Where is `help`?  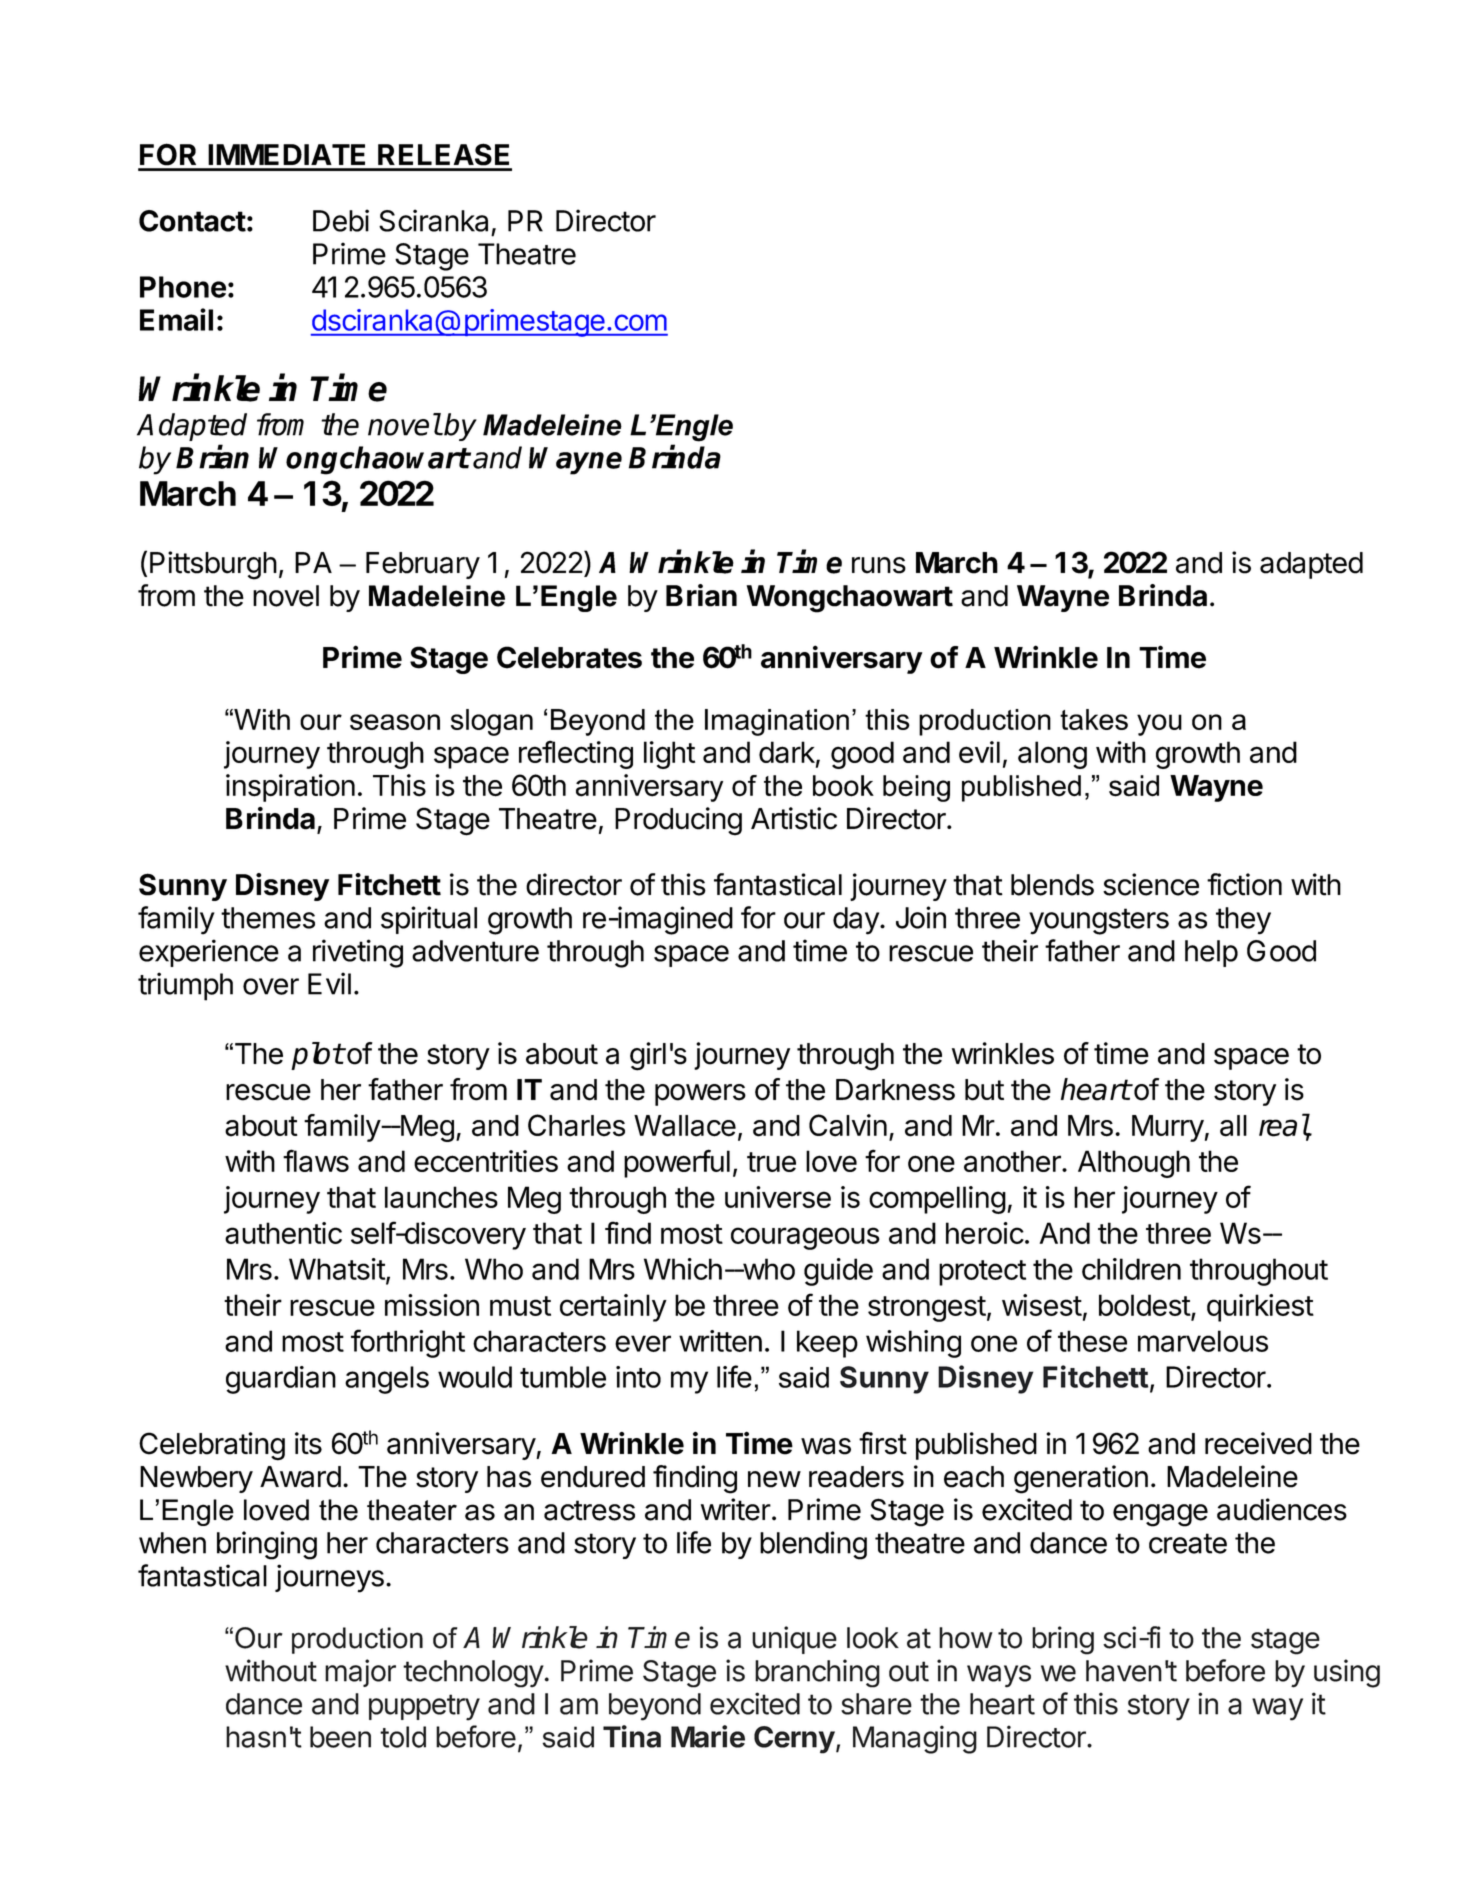 help is located at coordinates (1211, 953).
